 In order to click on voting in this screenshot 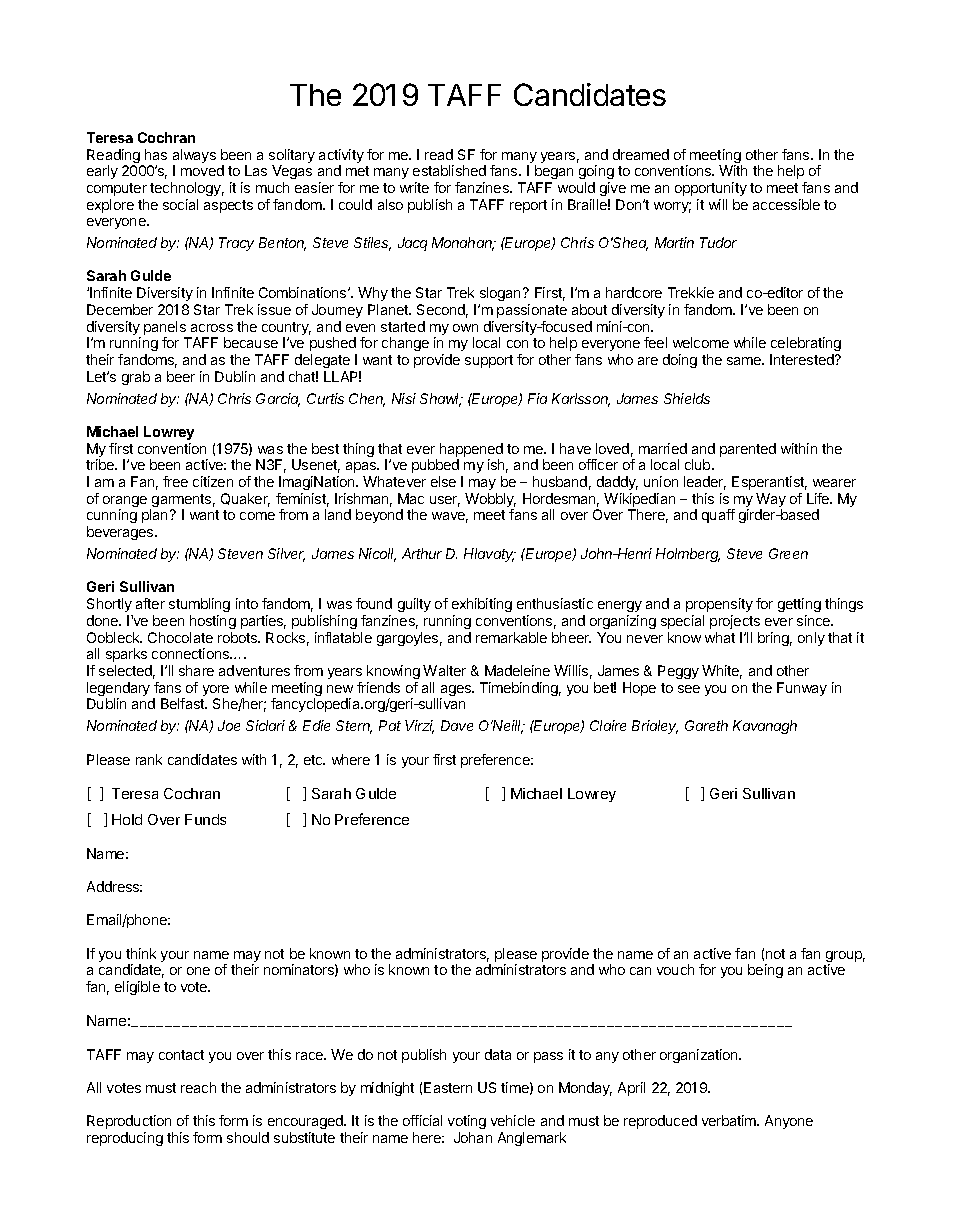, I will do `click(467, 1124)`.
